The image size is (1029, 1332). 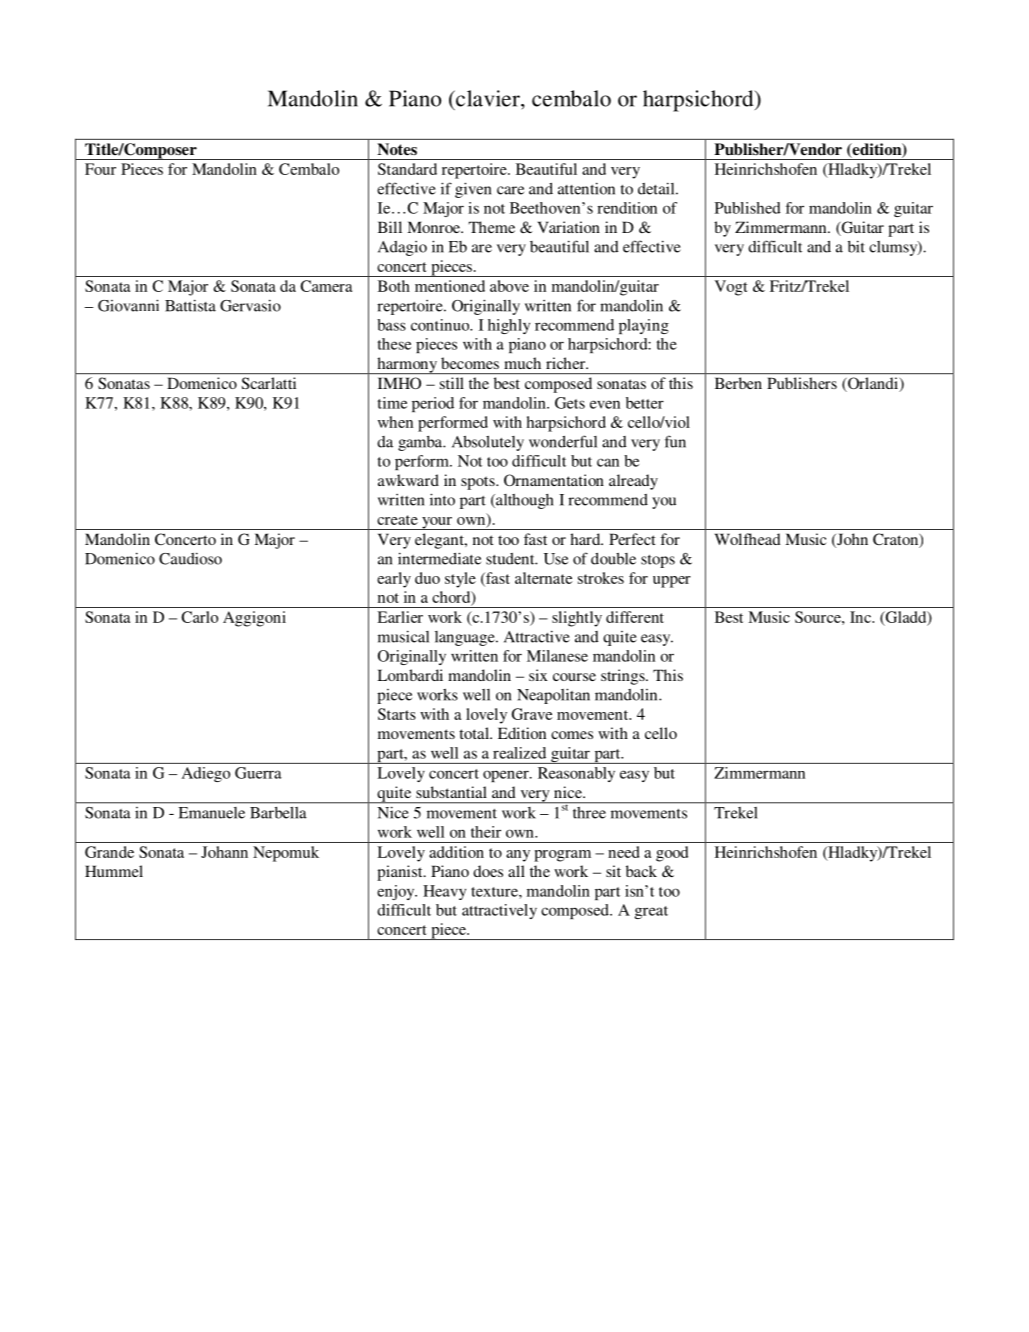 What do you see at coordinates (224, 852) in the screenshot?
I see `Johann` at bounding box center [224, 852].
